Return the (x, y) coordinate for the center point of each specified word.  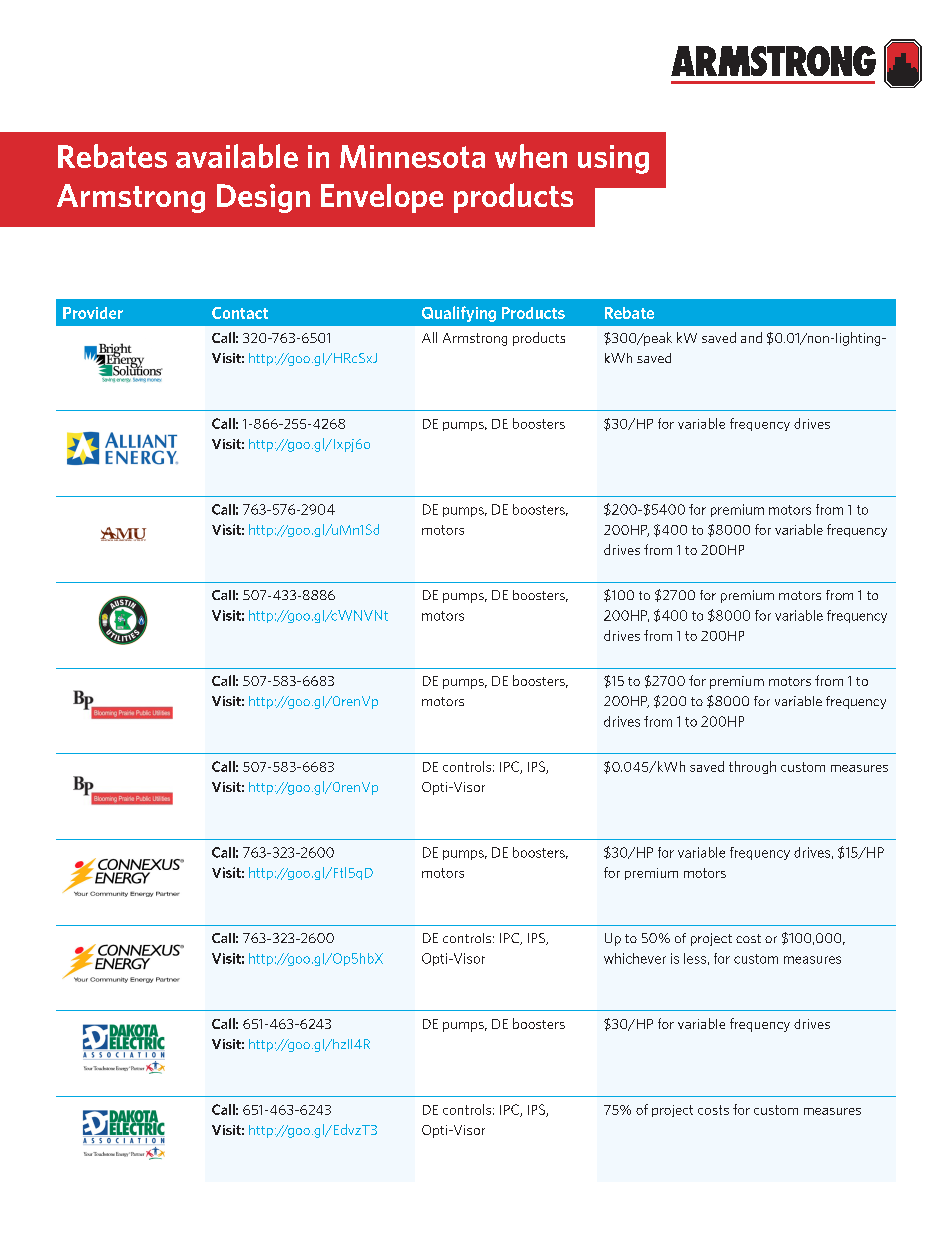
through (752, 767)
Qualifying (459, 314)
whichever (635, 958)
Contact (240, 313)
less (695, 958)
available (237, 156)
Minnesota (412, 156)
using (613, 159)
